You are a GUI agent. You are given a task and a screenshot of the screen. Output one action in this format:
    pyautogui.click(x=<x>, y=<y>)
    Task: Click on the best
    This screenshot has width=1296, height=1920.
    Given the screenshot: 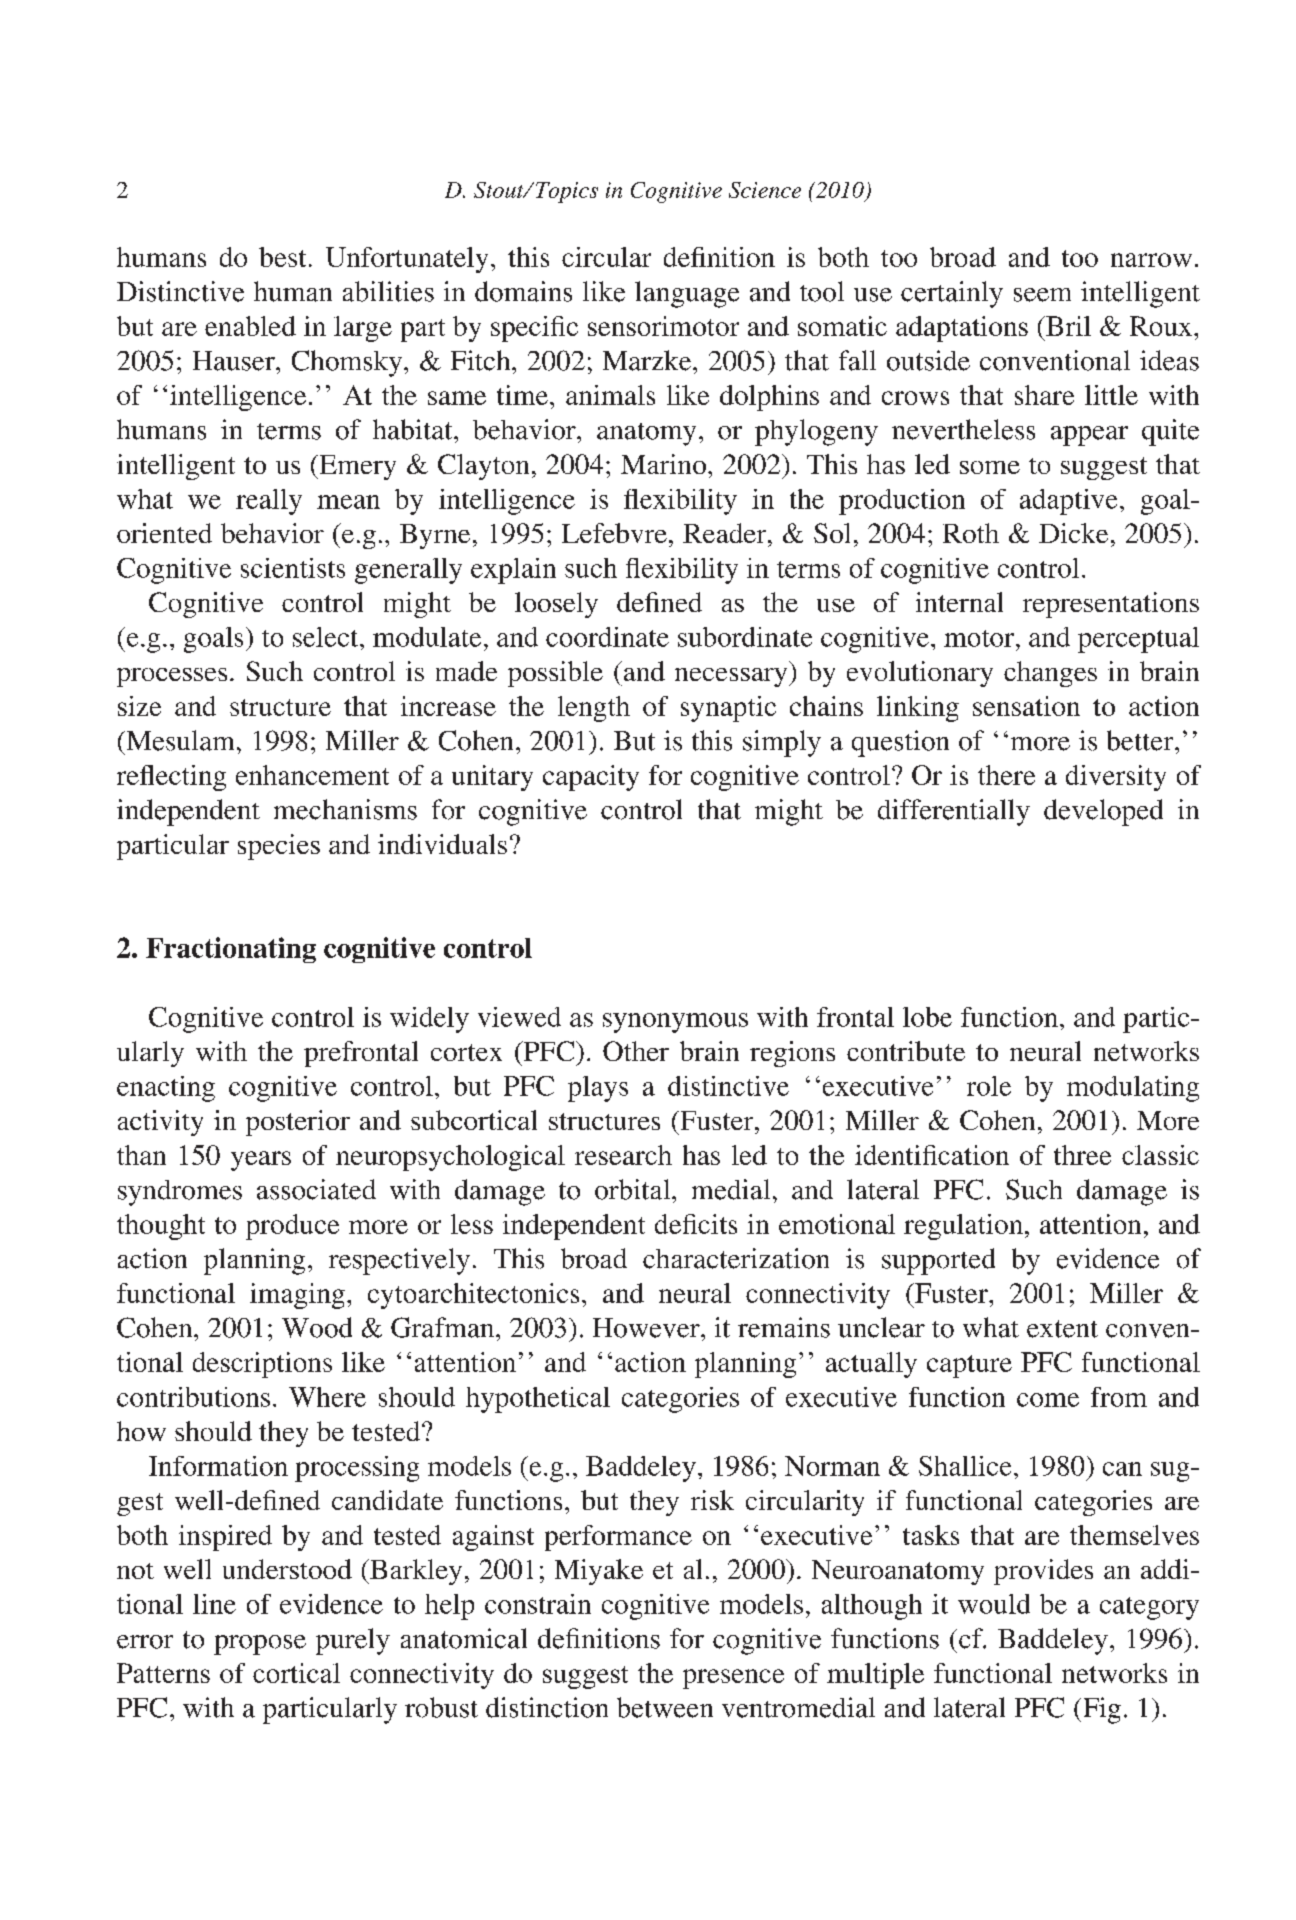 What is the action you would take?
    pyautogui.click(x=282, y=257)
